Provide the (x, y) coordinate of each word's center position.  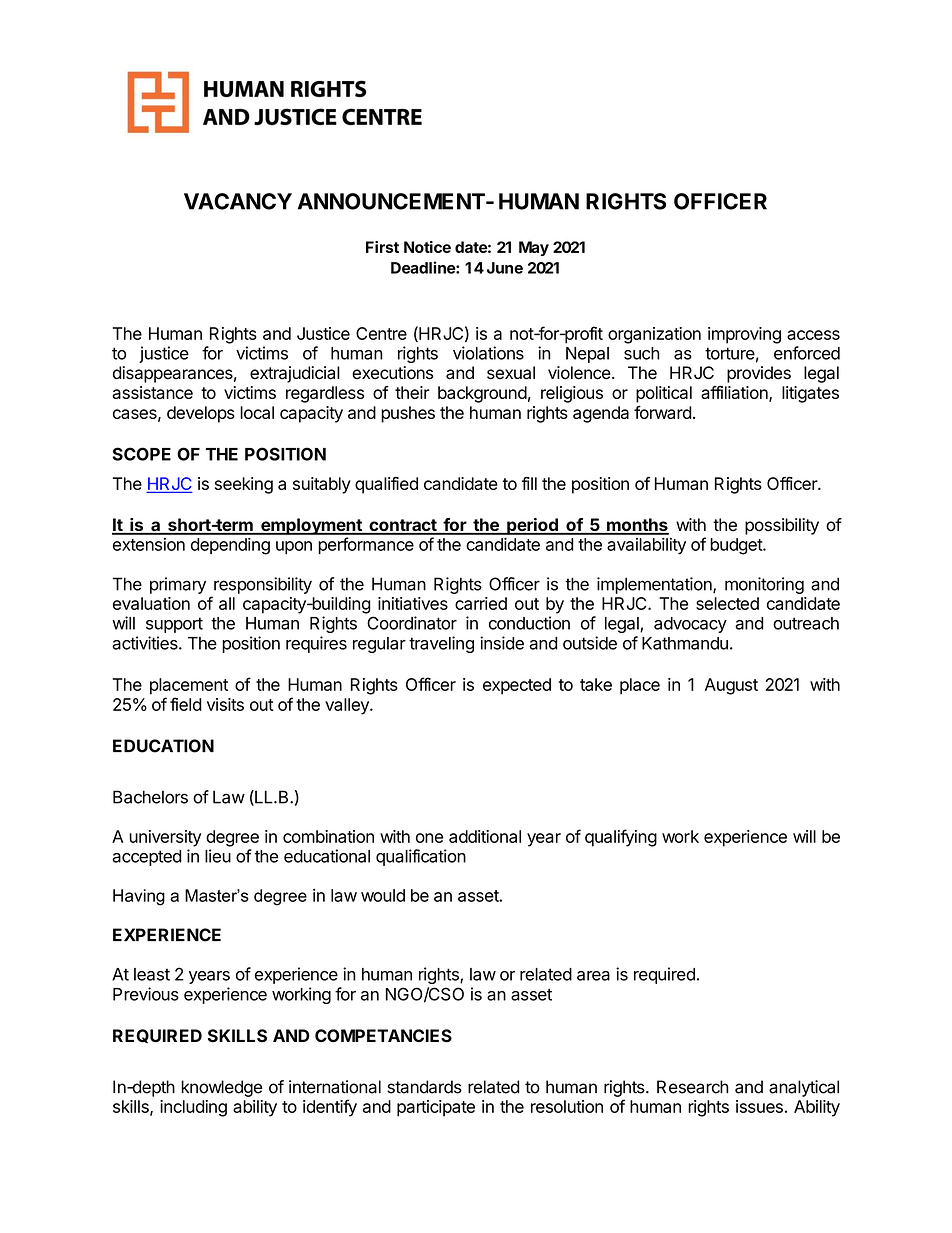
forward (663, 412)
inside (502, 643)
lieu (218, 856)
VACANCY (238, 201)
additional (485, 836)
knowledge (221, 1088)
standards (424, 1087)
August (731, 686)
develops (201, 414)
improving (744, 335)
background (482, 394)
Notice (427, 247)
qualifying (621, 838)
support (174, 625)
